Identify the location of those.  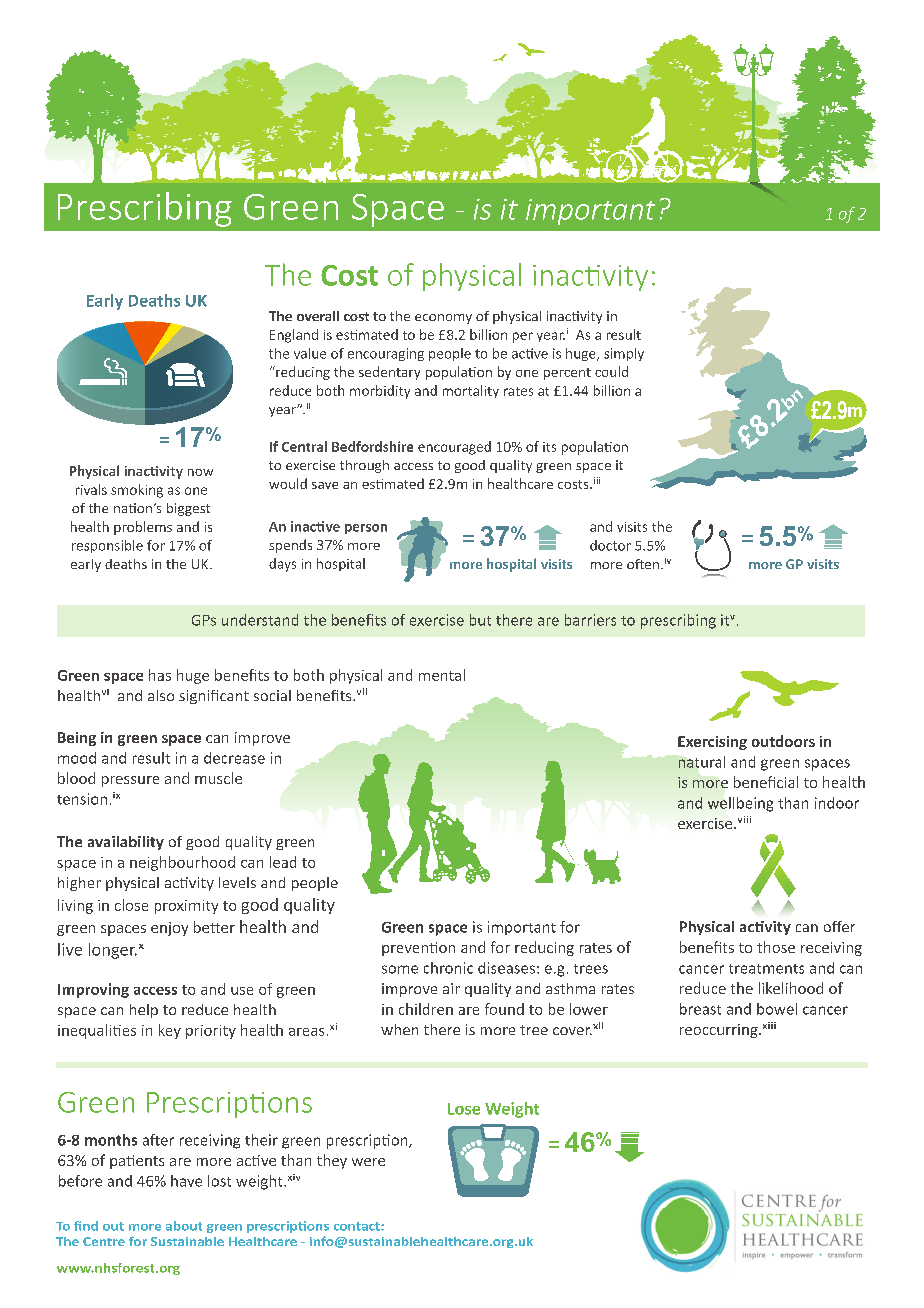
(776, 947).
